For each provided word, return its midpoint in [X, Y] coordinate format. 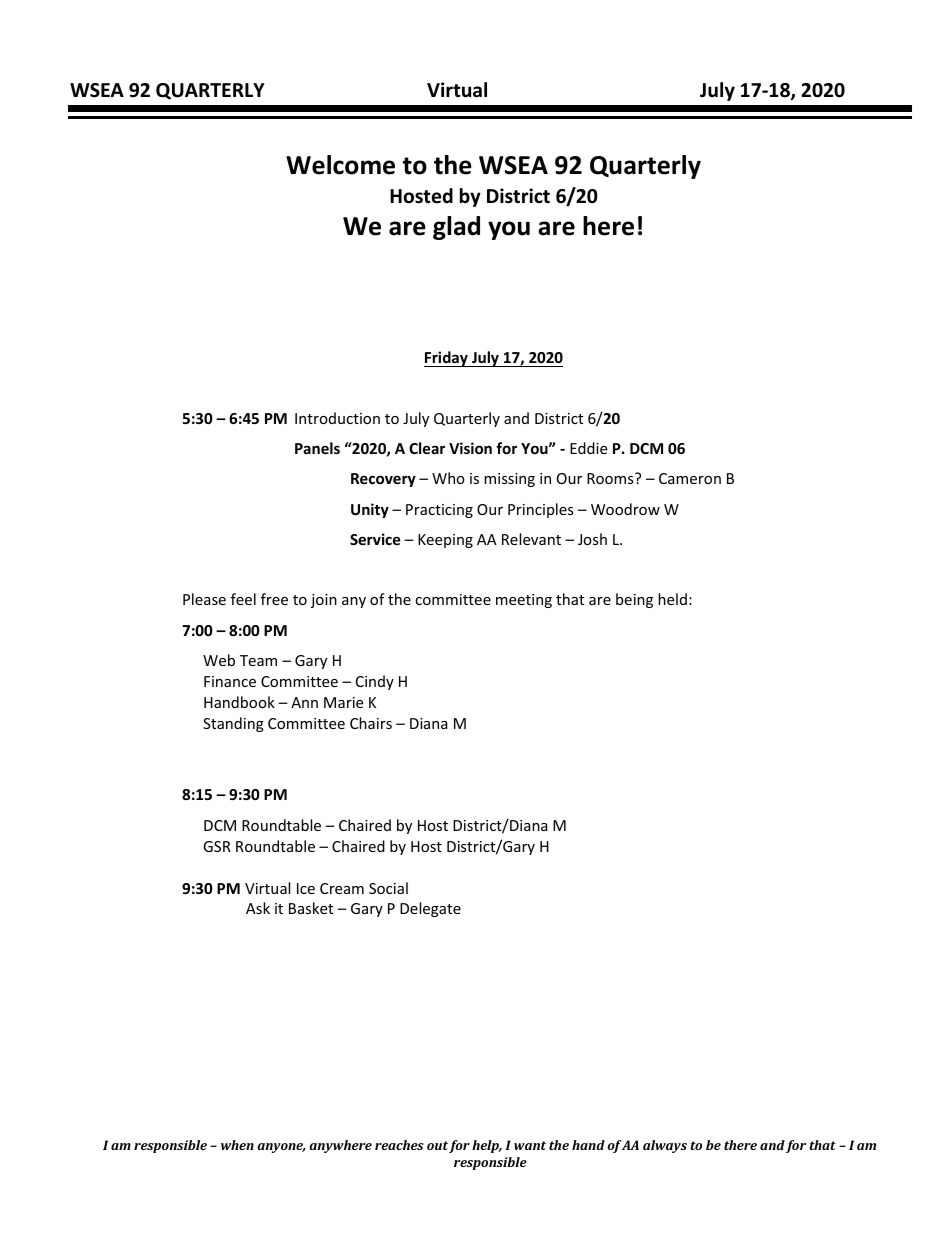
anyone [281, 1148]
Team [258, 660]
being [634, 600]
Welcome [340, 165]
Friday [447, 359]
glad [456, 228]
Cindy [375, 682]
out [437, 1145]
